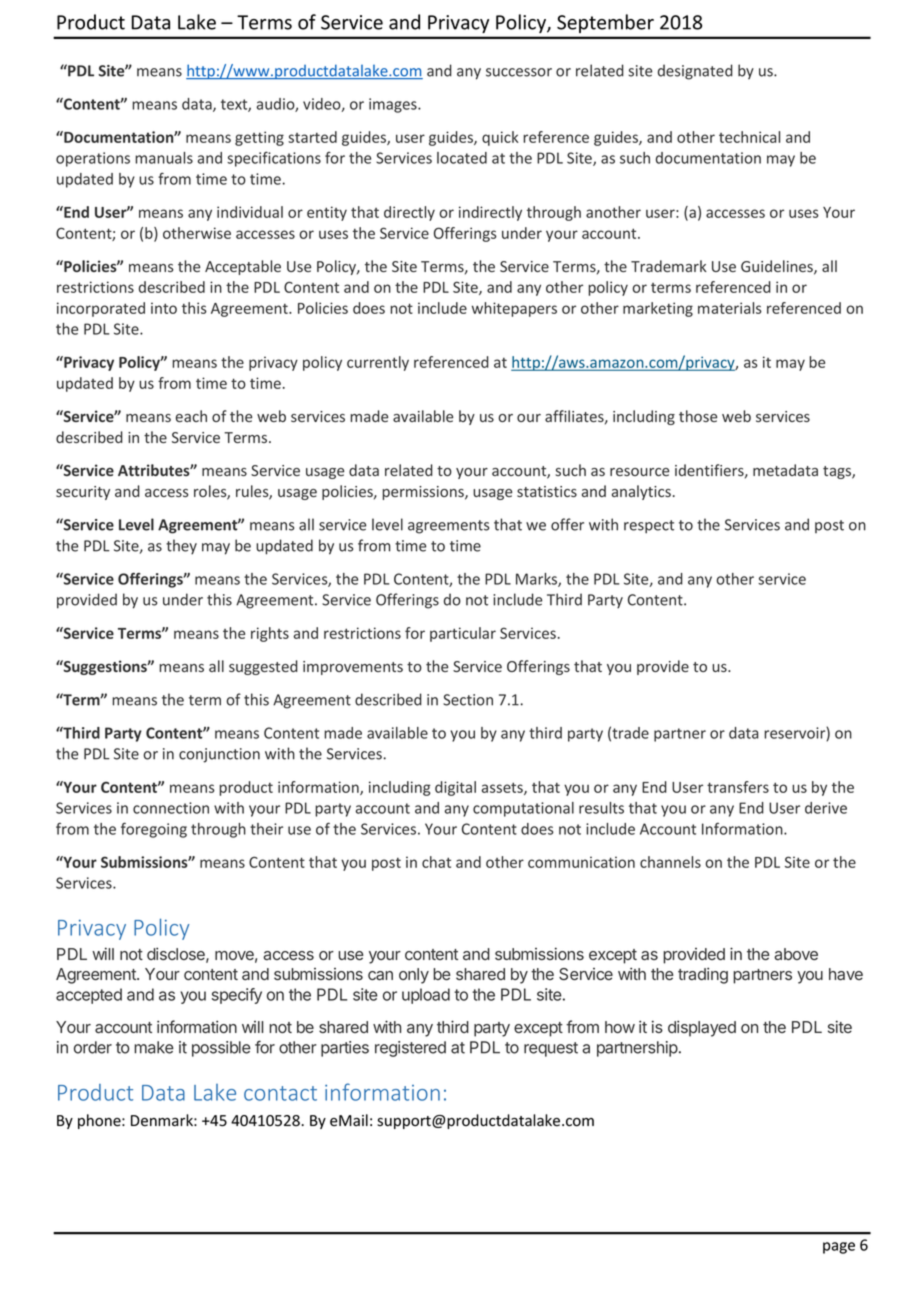 This screenshot has height=1308, width=924. What do you see at coordinates (839, 1248) in the screenshot?
I see `page` at bounding box center [839, 1248].
